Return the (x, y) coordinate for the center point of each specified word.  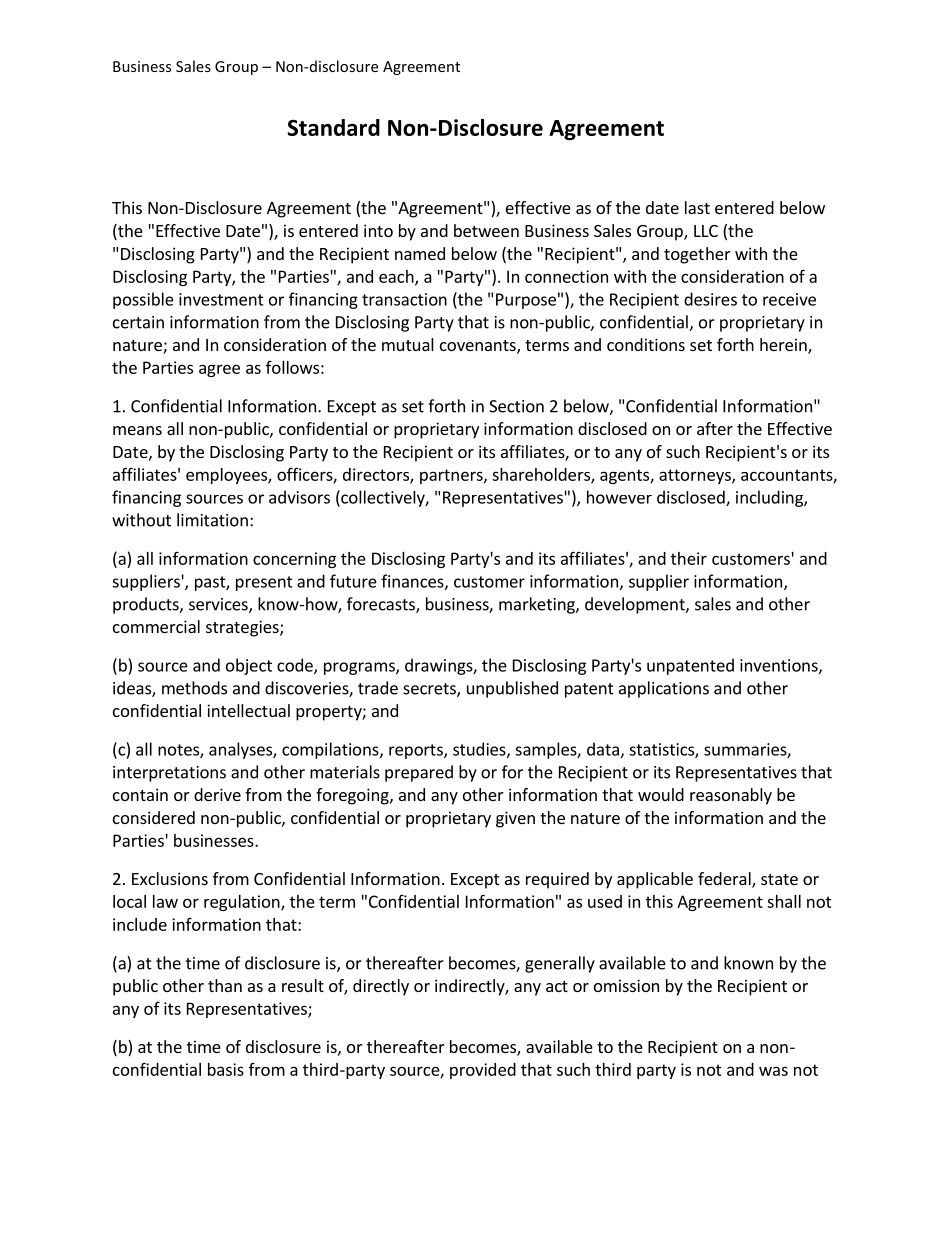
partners (452, 476)
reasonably (731, 796)
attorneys (696, 476)
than (225, 985)
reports (417, 751)
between (486, 230)
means (137, 430)
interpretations (169, 774)
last (697, 207)
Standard (333, 127)
